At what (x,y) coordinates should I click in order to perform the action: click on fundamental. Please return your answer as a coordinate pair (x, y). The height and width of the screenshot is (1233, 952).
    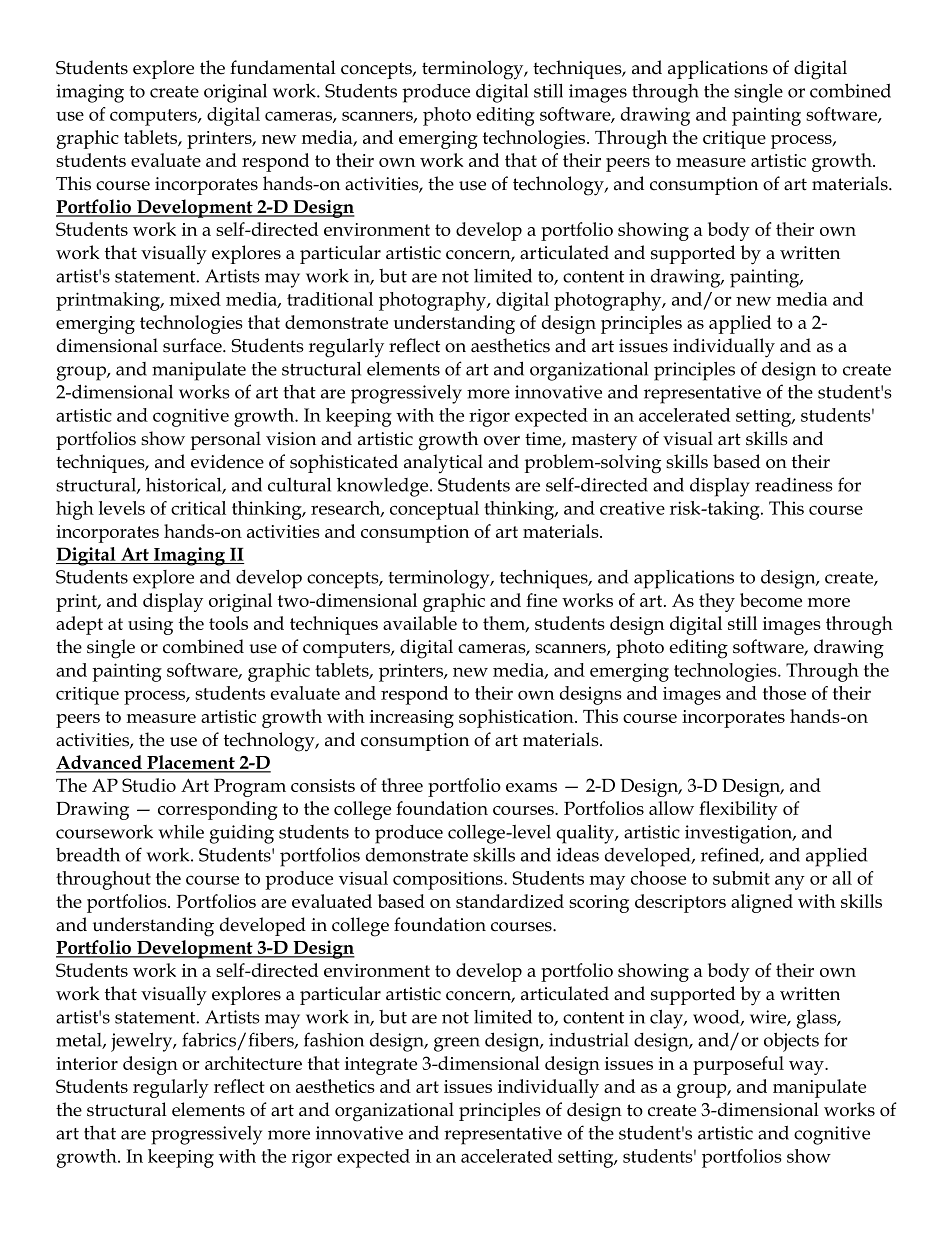
    Looking at the image, I should click on (283, 67).
